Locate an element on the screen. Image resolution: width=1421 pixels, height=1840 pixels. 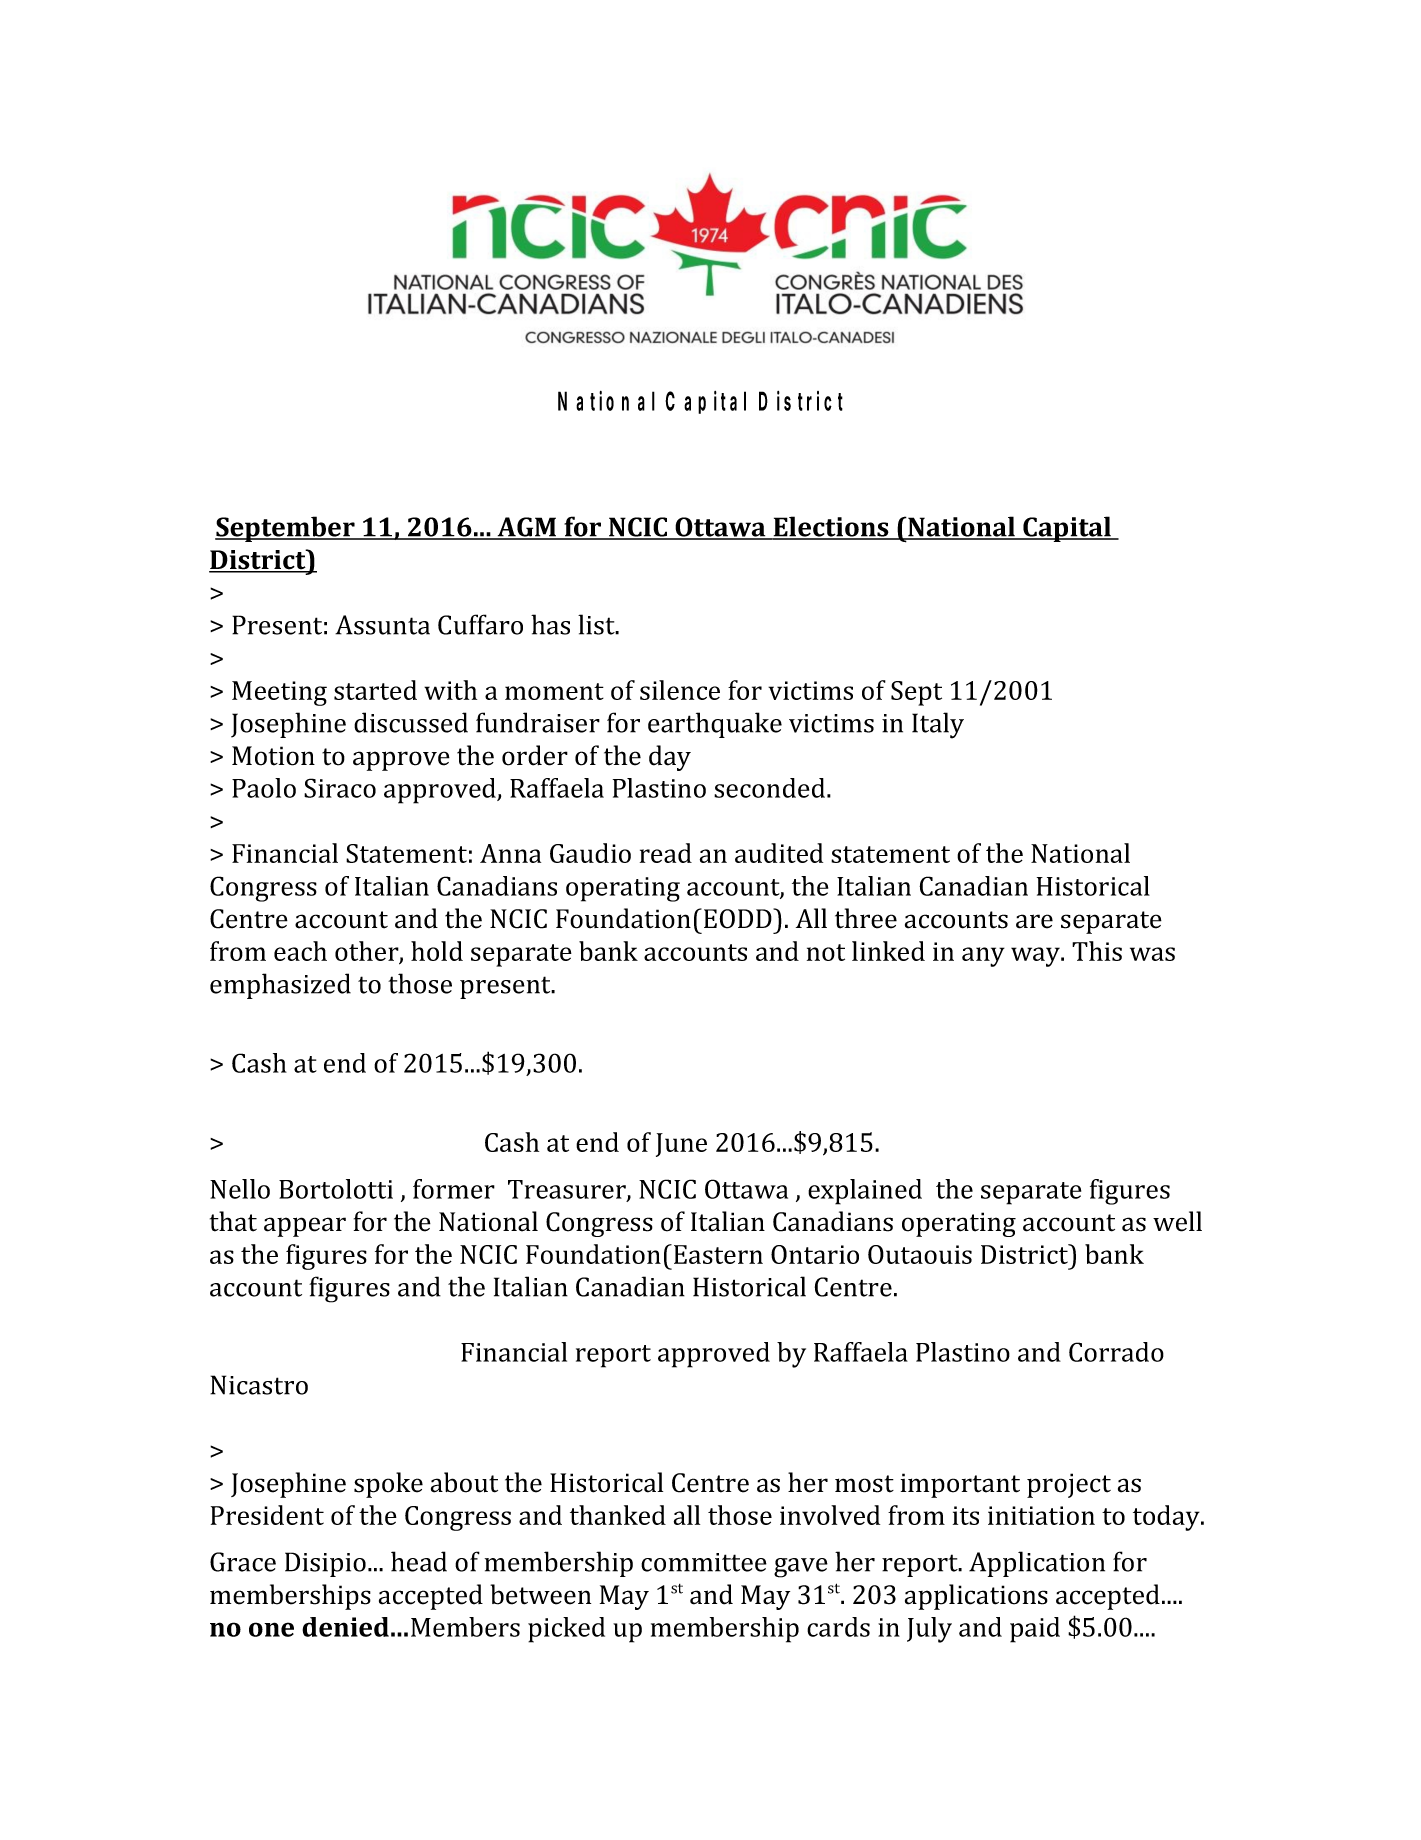
AGM is located at coordinates (527, 528).
